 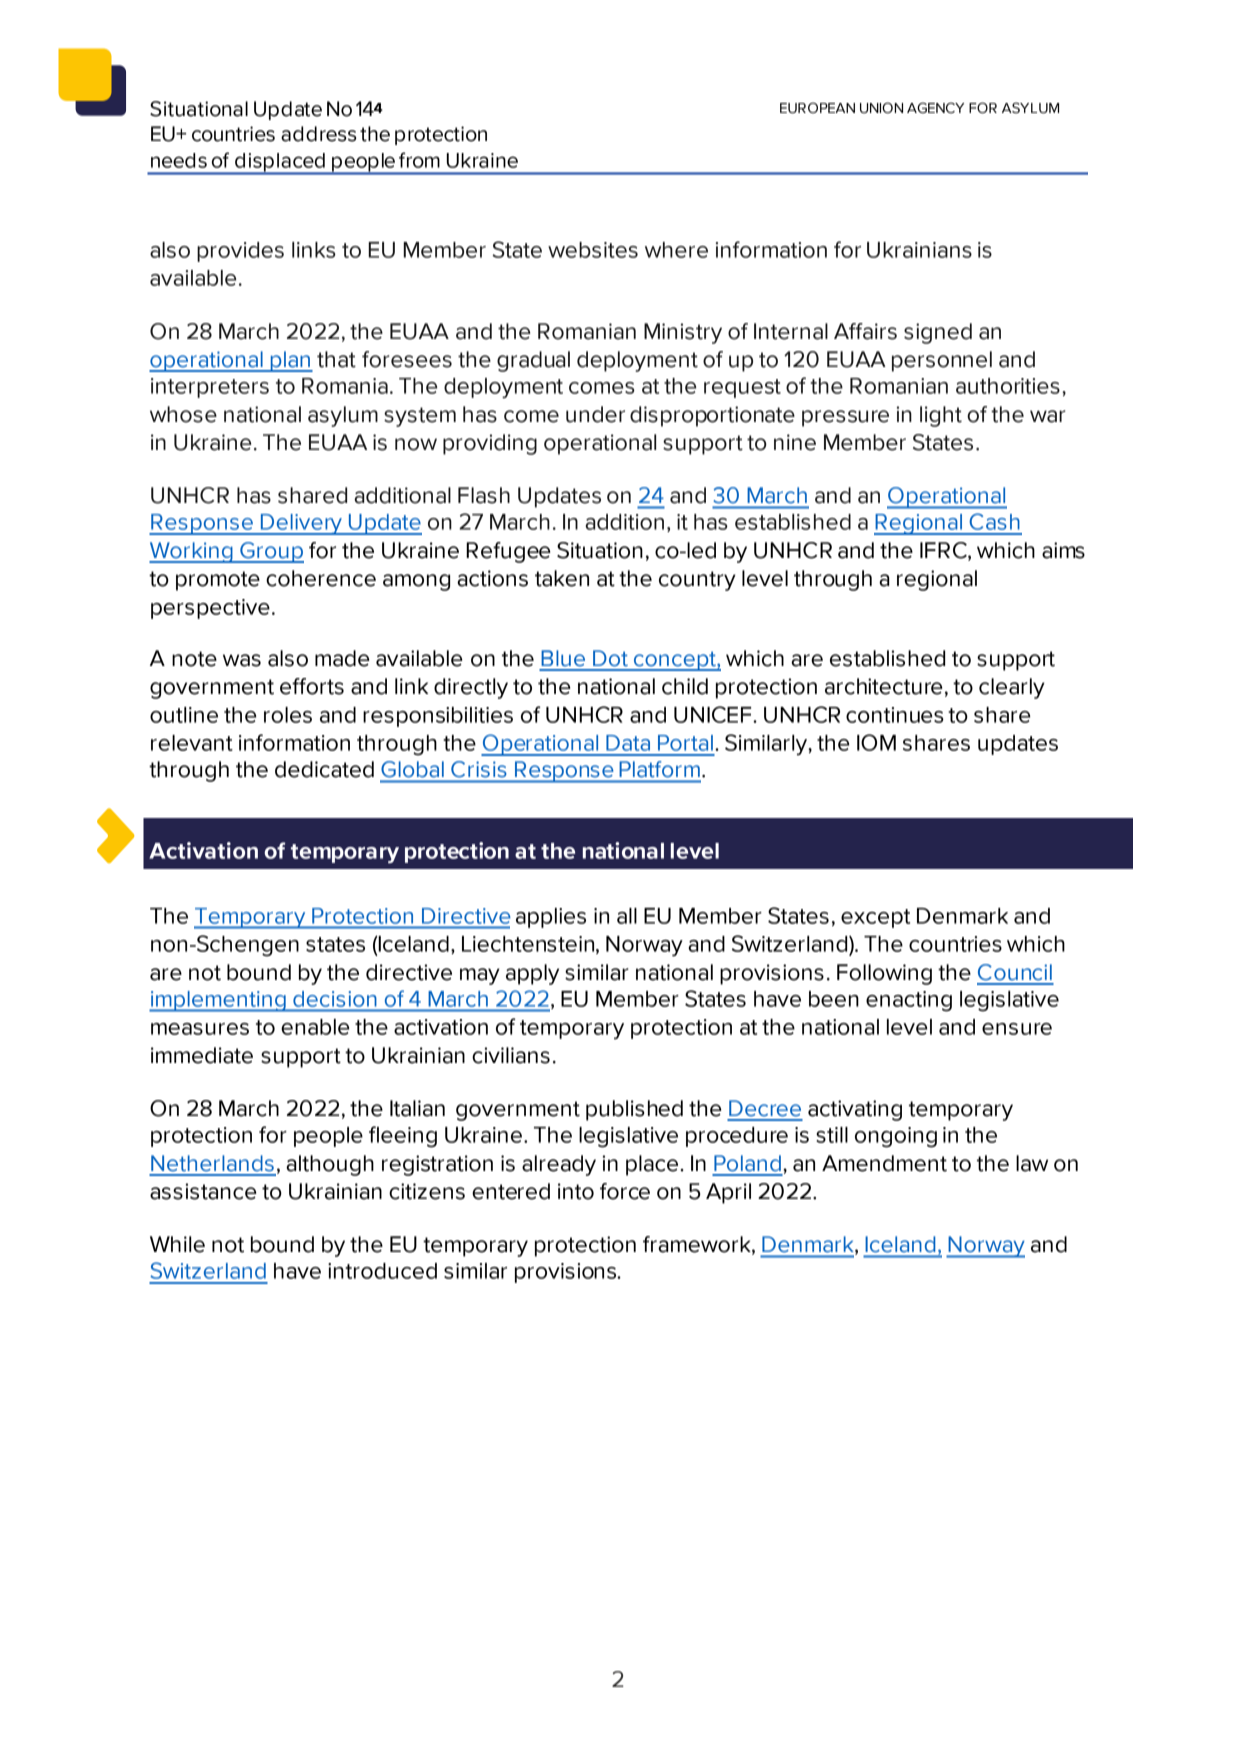 What do you see at coordinates (203, 1191) in the screenshot?
I see `assistance` at bounding box center [203, 1191].
